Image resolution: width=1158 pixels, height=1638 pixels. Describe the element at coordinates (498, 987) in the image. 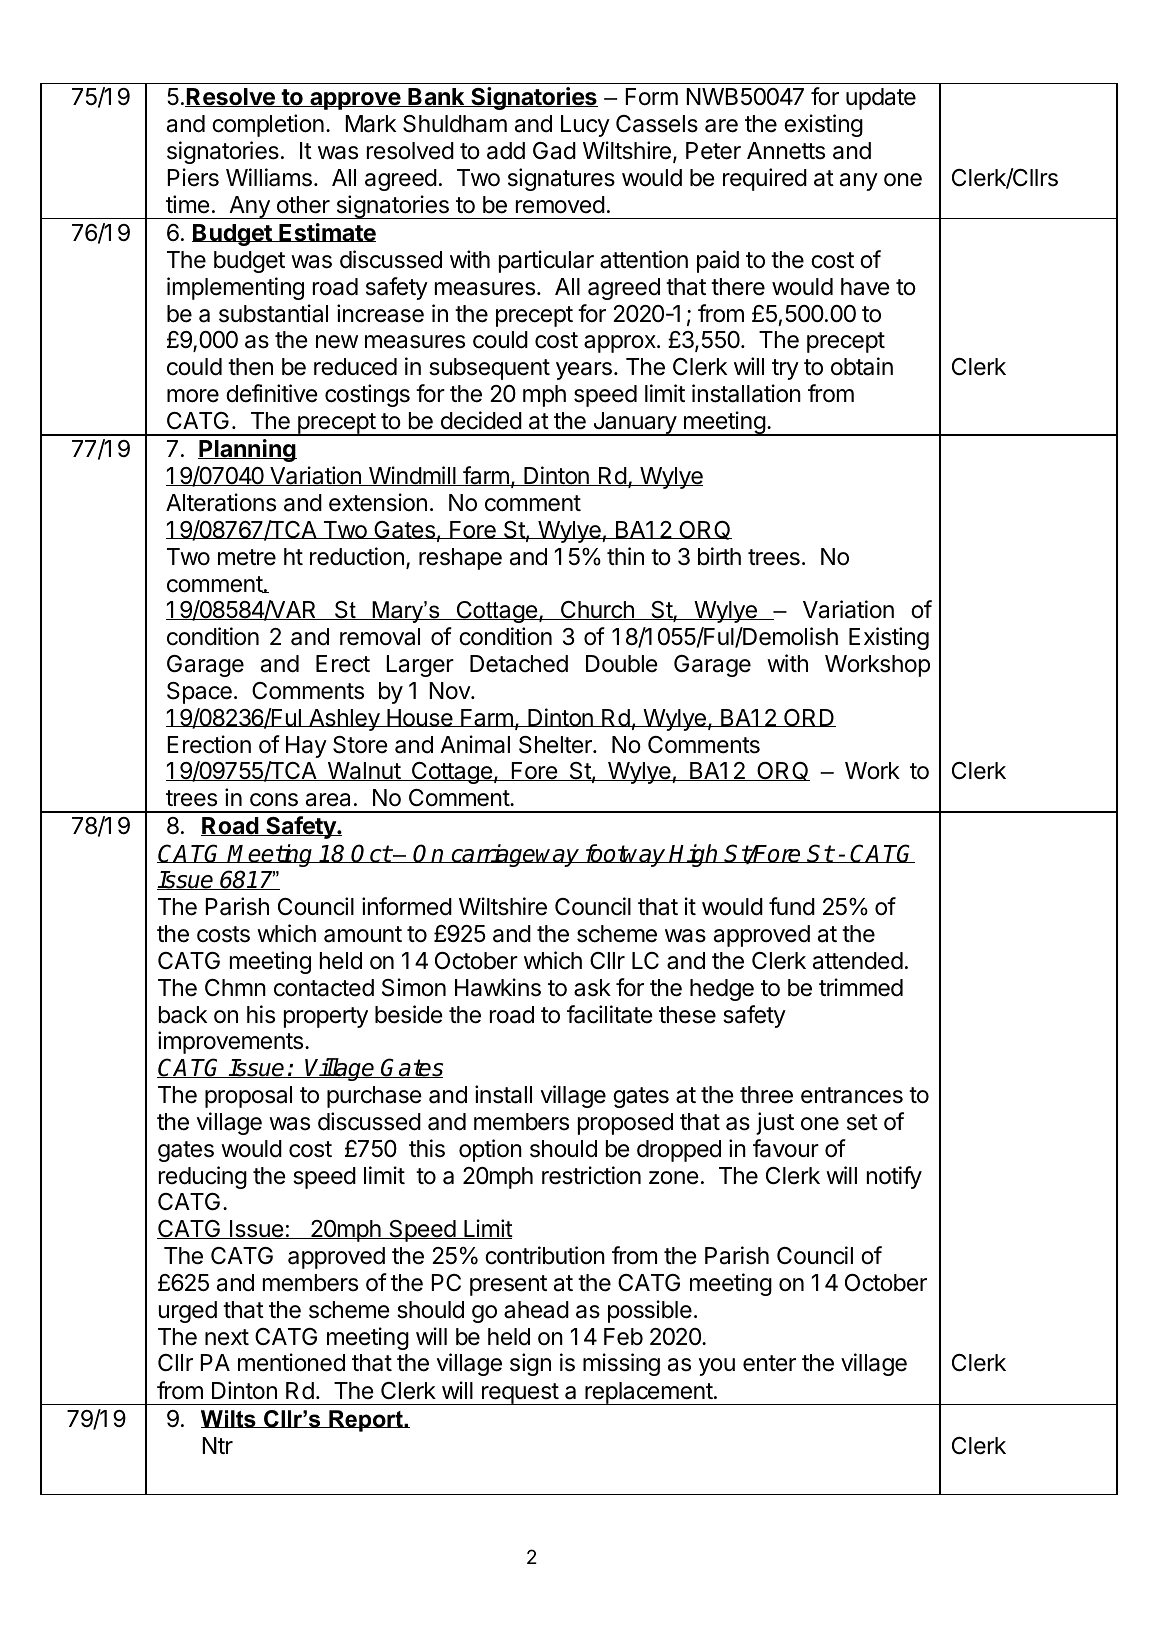

I see `Hawkins` at that location.
